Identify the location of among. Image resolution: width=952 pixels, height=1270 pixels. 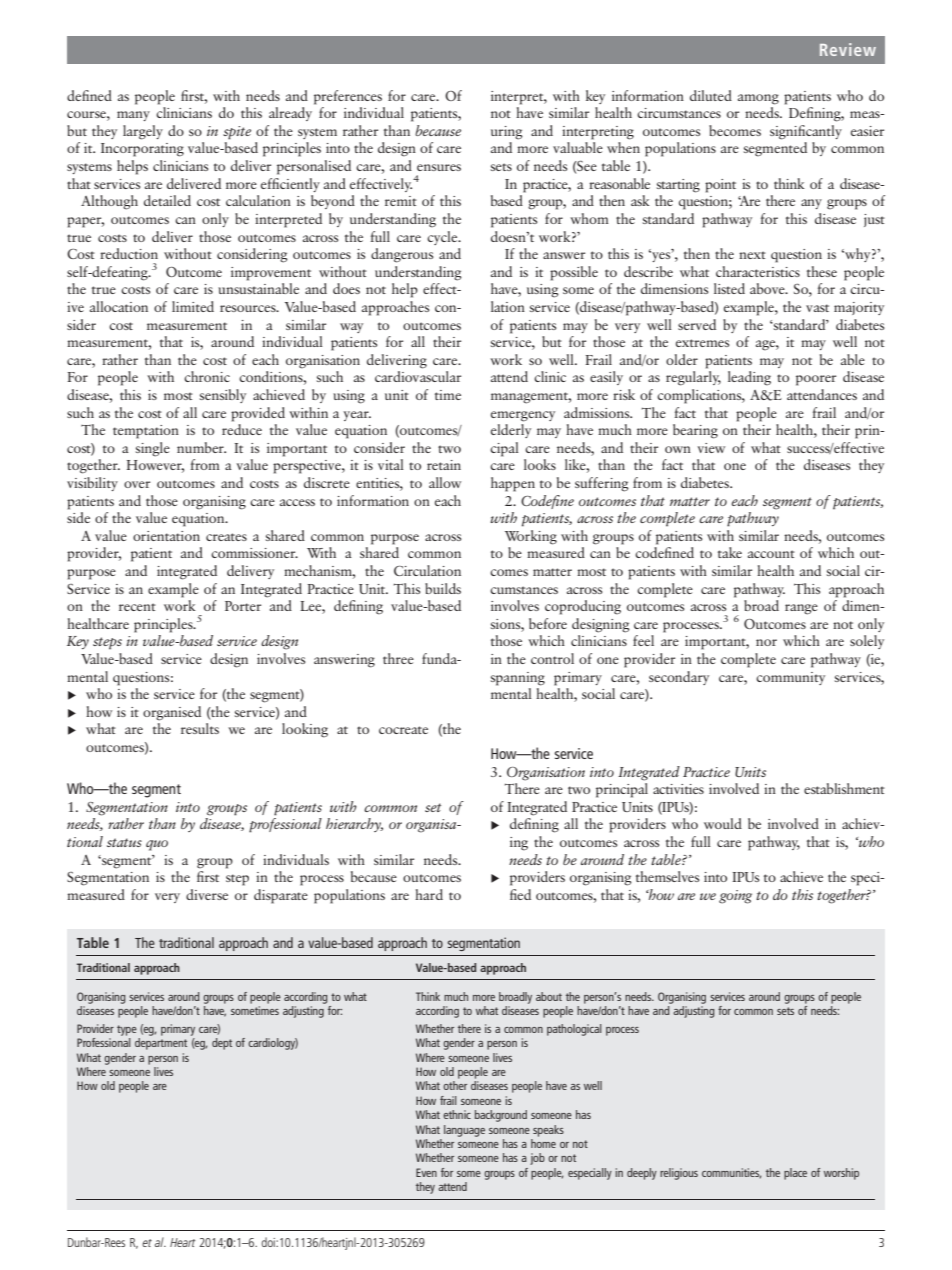
(758, 99).
